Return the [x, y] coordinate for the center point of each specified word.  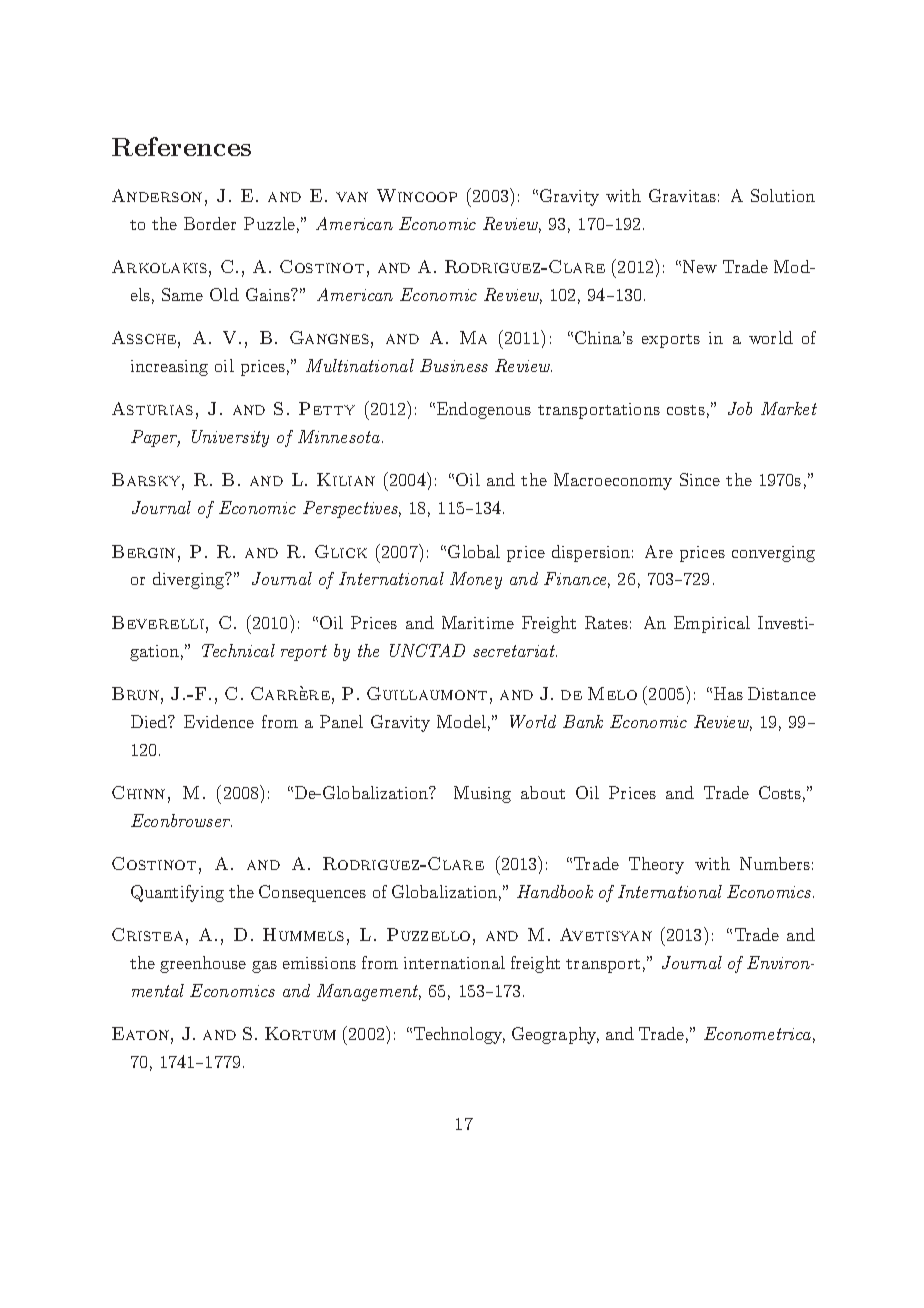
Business [454, 365]
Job [740, 408]
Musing [482, 794]
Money [476, 580]
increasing [169, 368]
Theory [656, 865]
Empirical [712, 624]
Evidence [219, 721]
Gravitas [682, 195]
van [352, 197]
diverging [190, 580]
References [181, 146]
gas [264, 967]
